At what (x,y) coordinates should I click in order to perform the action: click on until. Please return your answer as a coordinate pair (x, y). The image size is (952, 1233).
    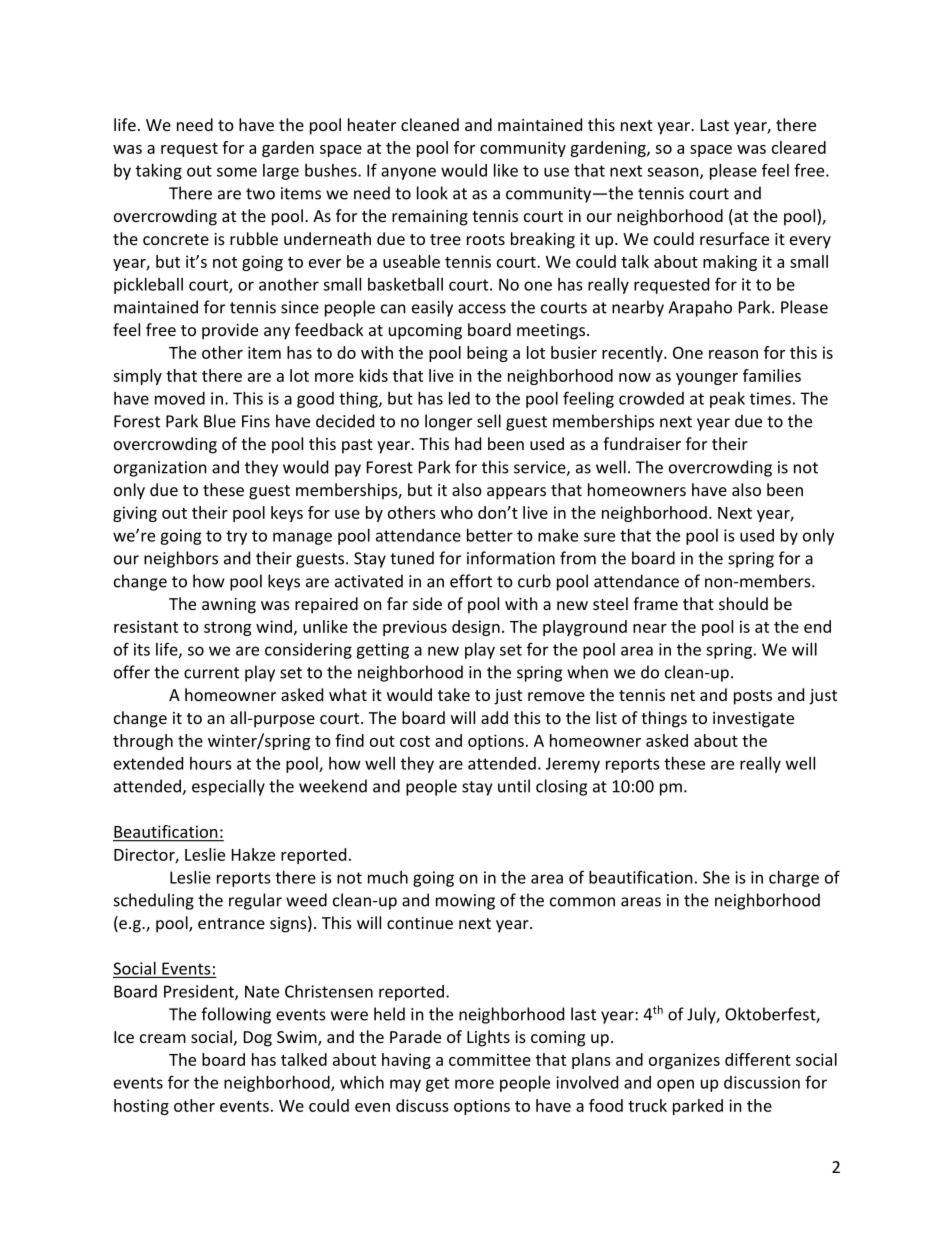
    Looking at the image, I should click on (514, 786).
